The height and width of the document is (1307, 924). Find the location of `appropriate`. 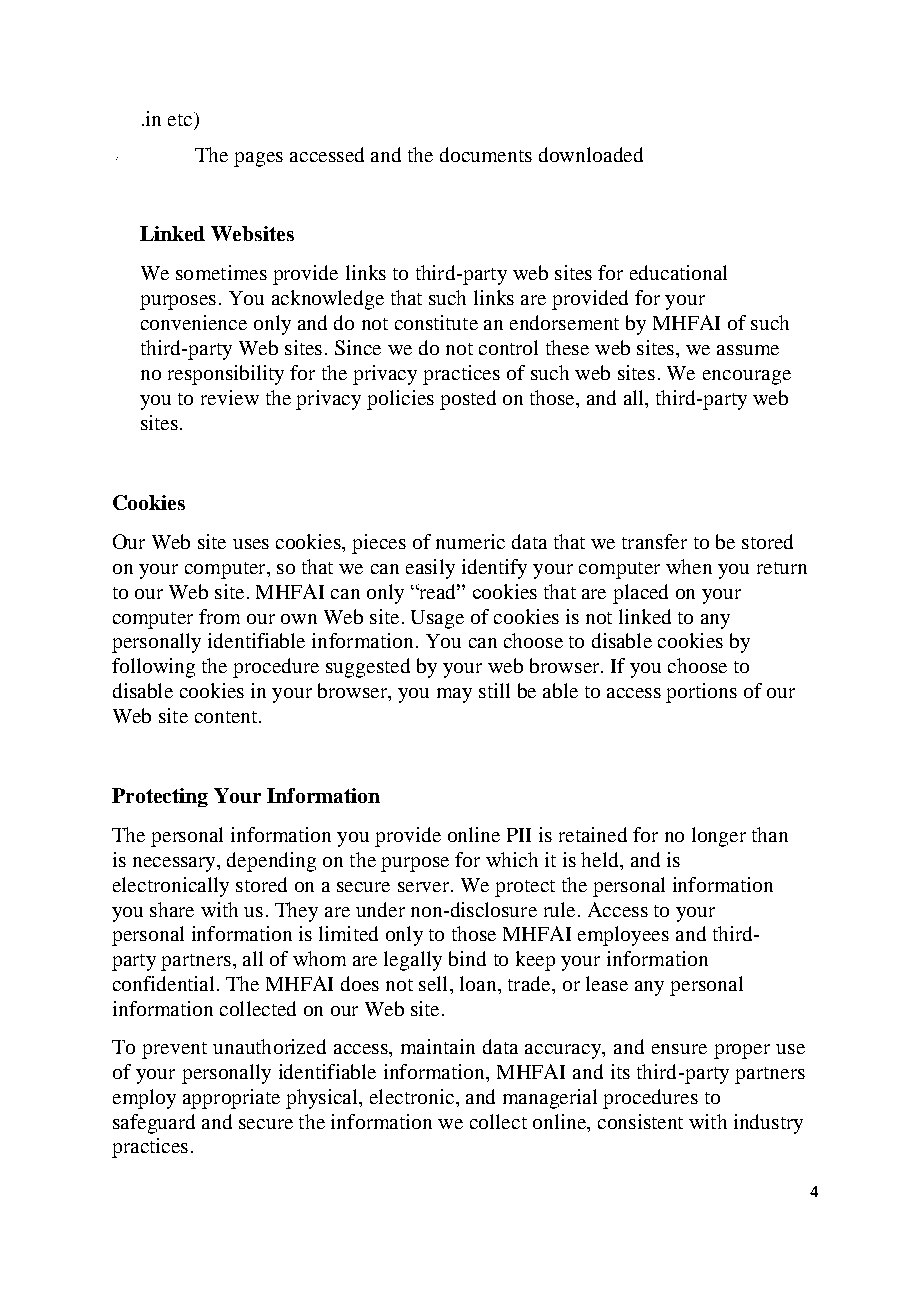

appropriate is located at coordinates (231, 1099).
